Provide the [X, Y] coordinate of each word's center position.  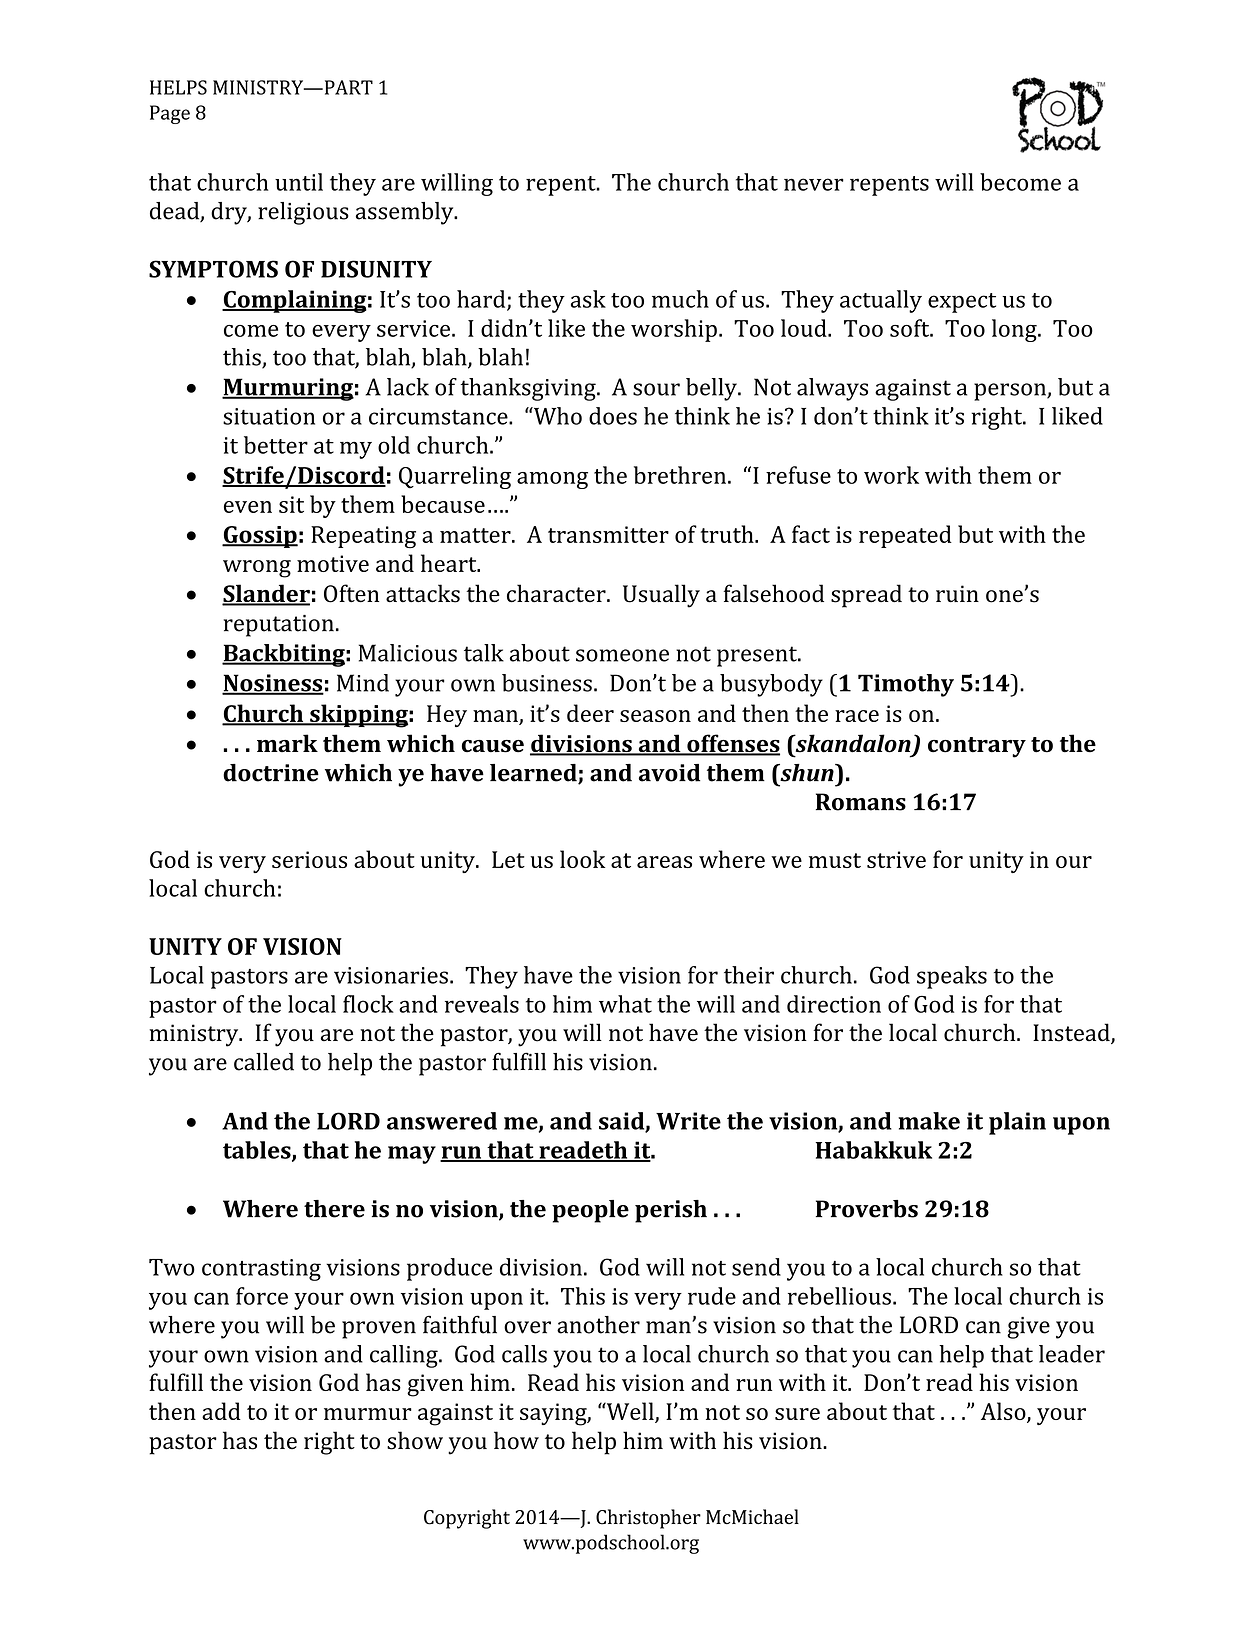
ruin [957, 594]
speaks [952, 977]
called [264, 1062]
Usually [661, 596]
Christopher [648, 1519]
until [299, 182]
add [221, 1411]
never [814, 184]
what [625, 1004]
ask [588, 299]
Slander [266, 594]
